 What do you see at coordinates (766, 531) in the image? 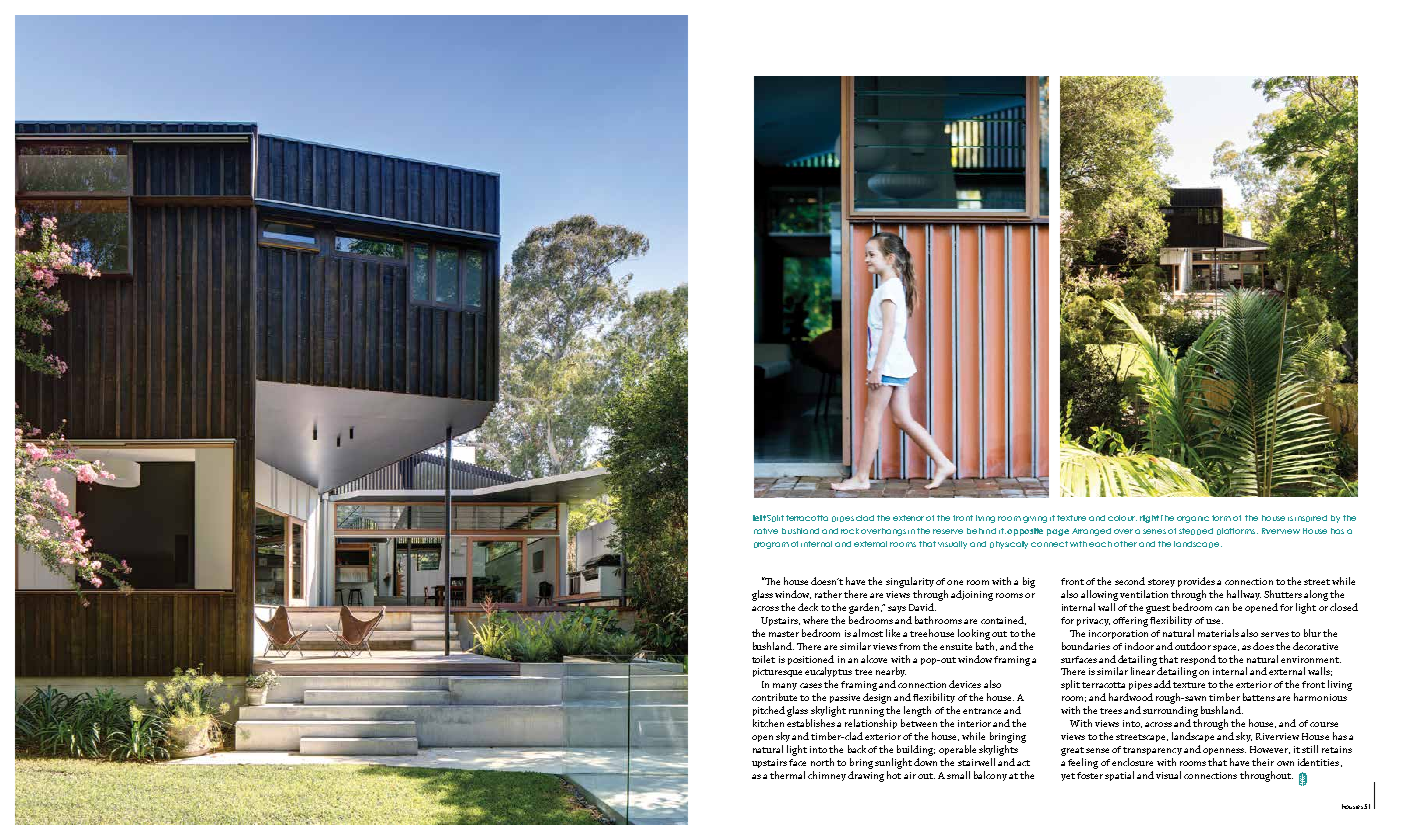
I see `native` at bounding box center [766, 531].
